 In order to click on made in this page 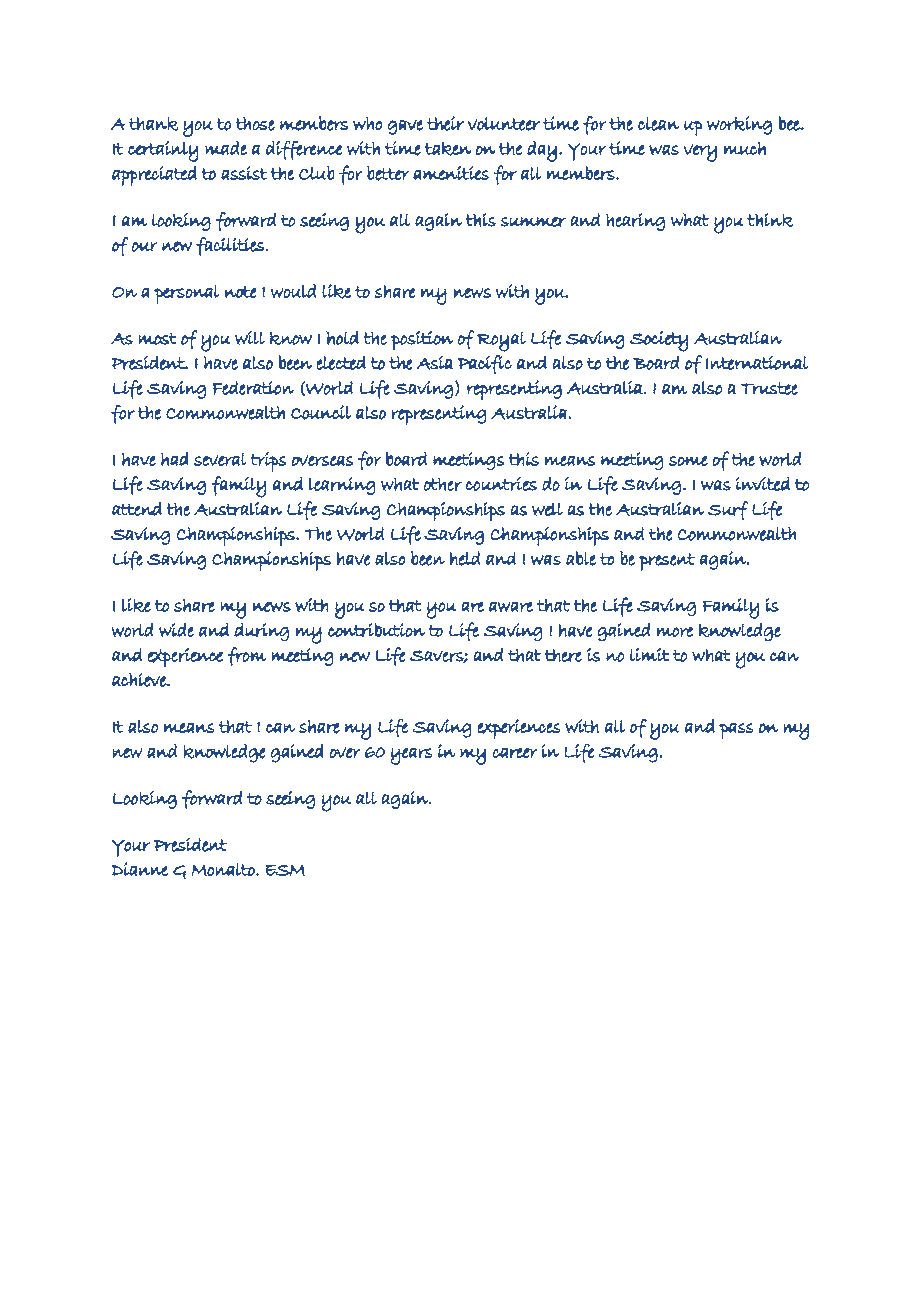, I will do `click(226, 148)`.
